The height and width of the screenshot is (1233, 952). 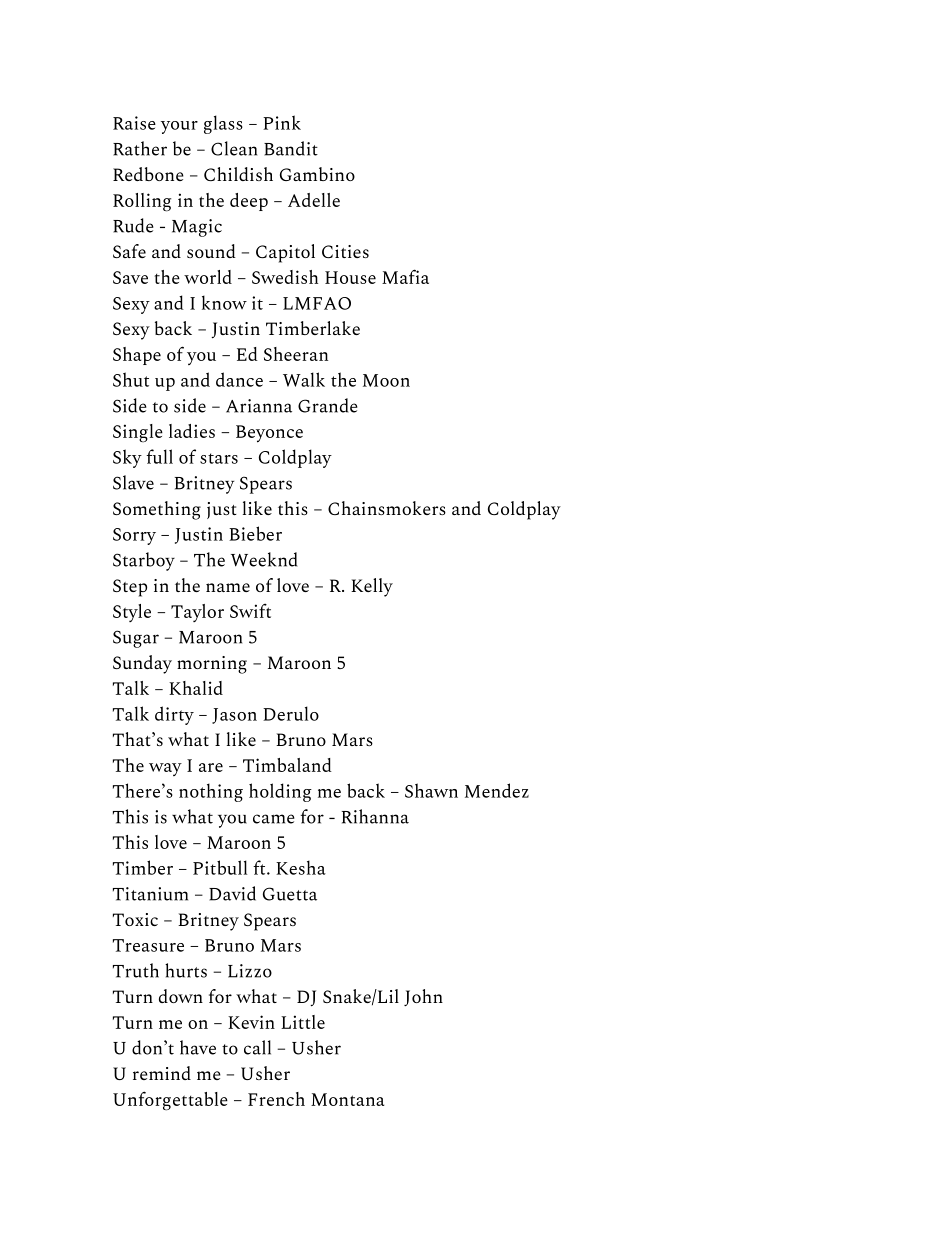 I want to click on Bandit, so click(x=291, y=148).
